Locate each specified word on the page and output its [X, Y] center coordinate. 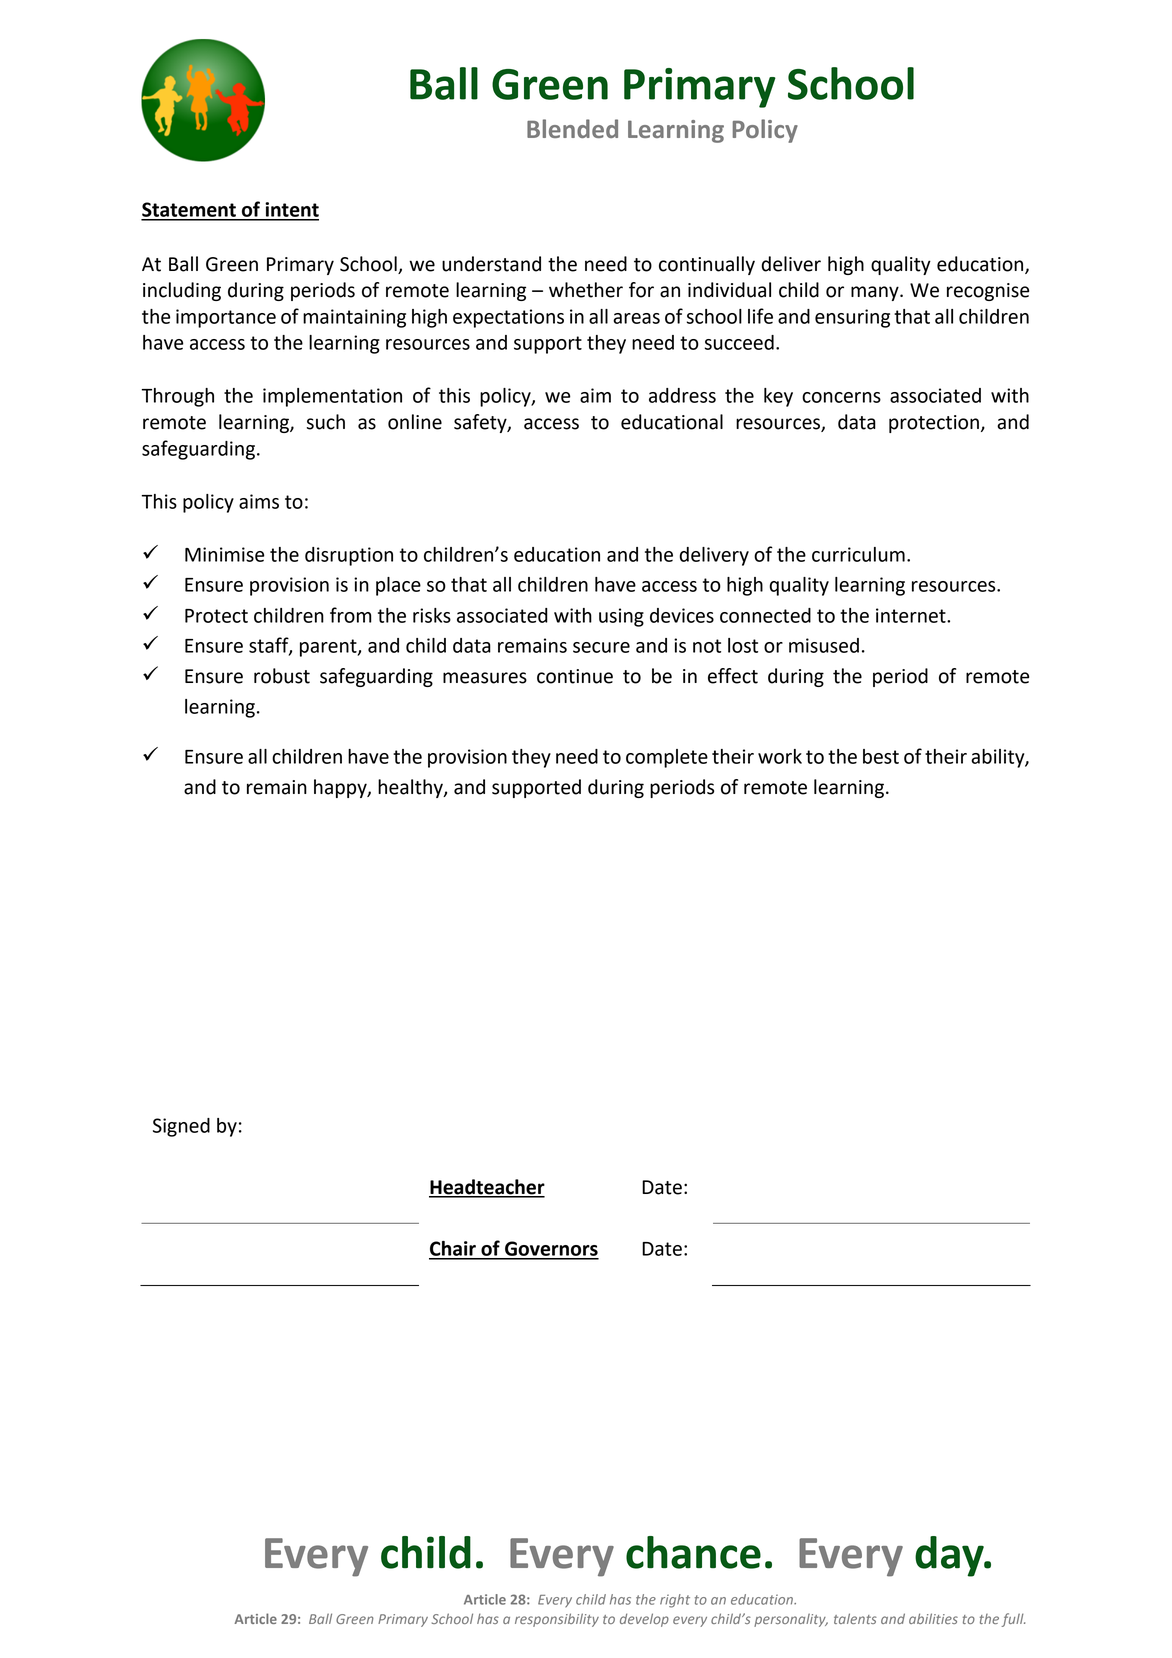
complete [667, 758]
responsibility [557, 1620]
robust [282, 676]
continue [575, 676]
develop [644, 1620]
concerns [841, 397]
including [182, 291]
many [876, 293]
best [881, 756]
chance [693, 1552]
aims [259, 501]
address [682, 395]
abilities [933, 1618]
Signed [181, 1127]
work [780, 756]
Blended [572, 128]
